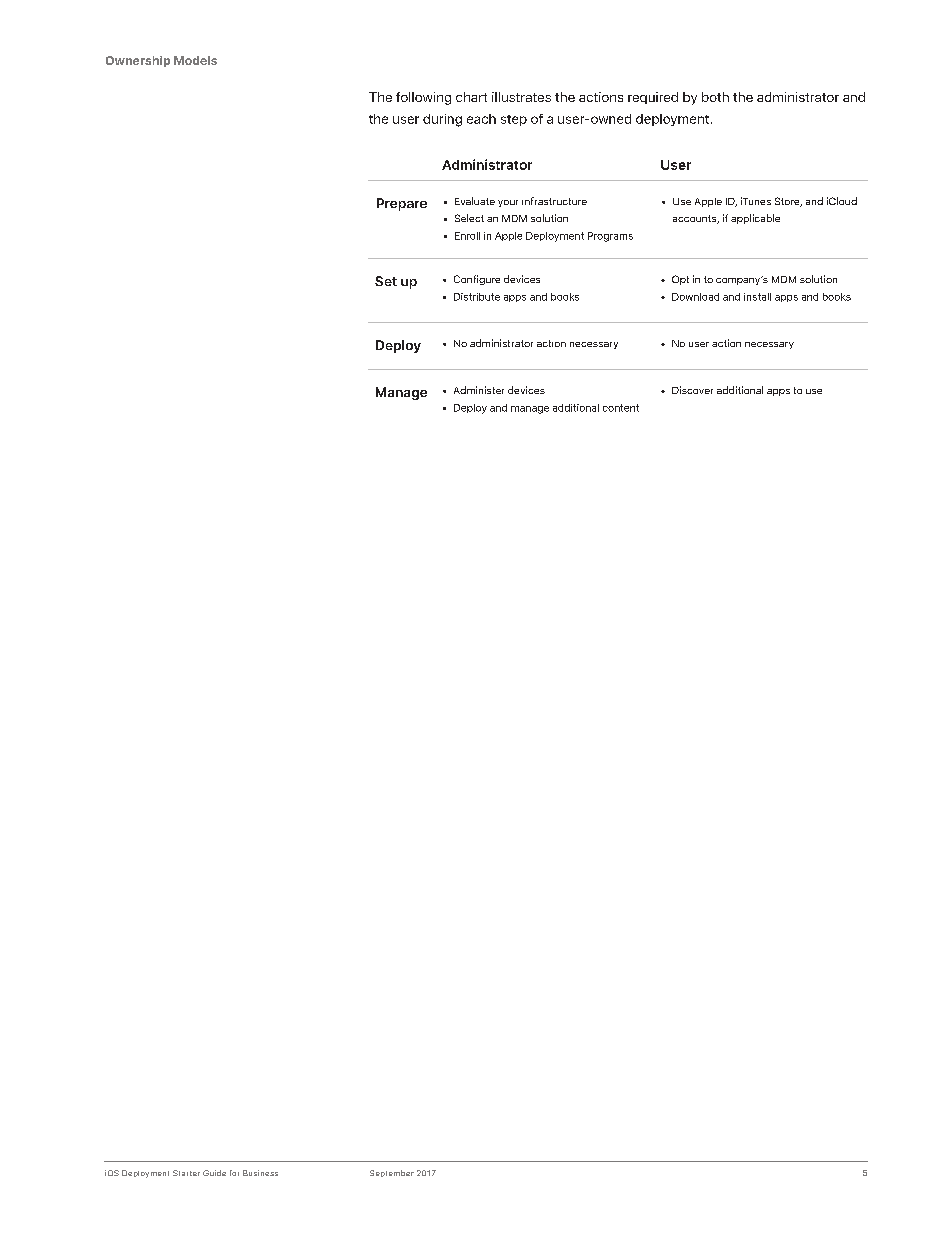 The image size is (952, 1233). What do you see at coordinates (195, 60) in the page?
I see `Models` at bounding box center [195, 60].
